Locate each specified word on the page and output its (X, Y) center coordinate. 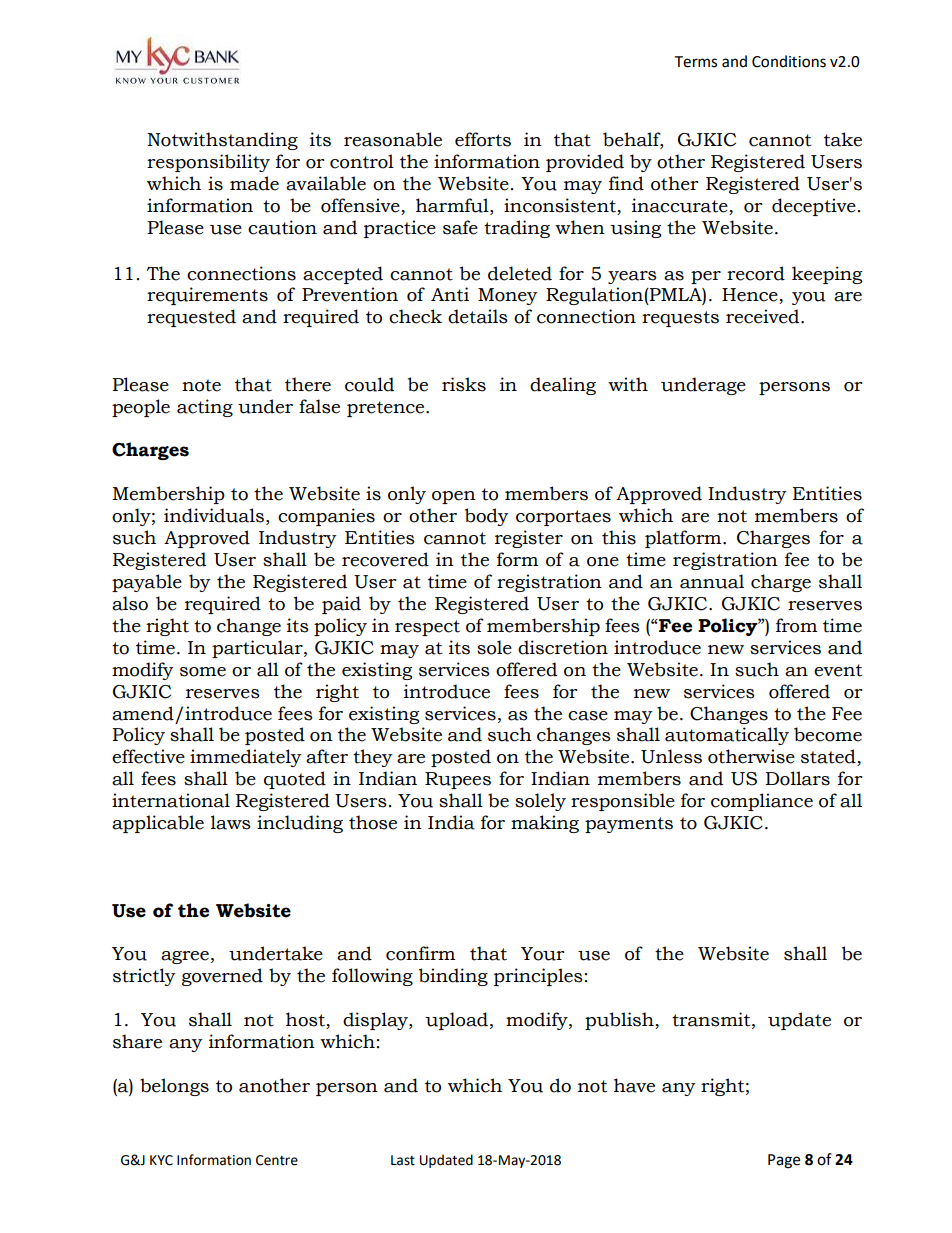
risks (464, 384)
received (764, 316)
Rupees (458, 780)
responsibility (208, 163)
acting (205, 408)
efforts (483, 139)
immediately (246, 758)
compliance (762, 802)
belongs (174, 1087)
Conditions (789, 61)
